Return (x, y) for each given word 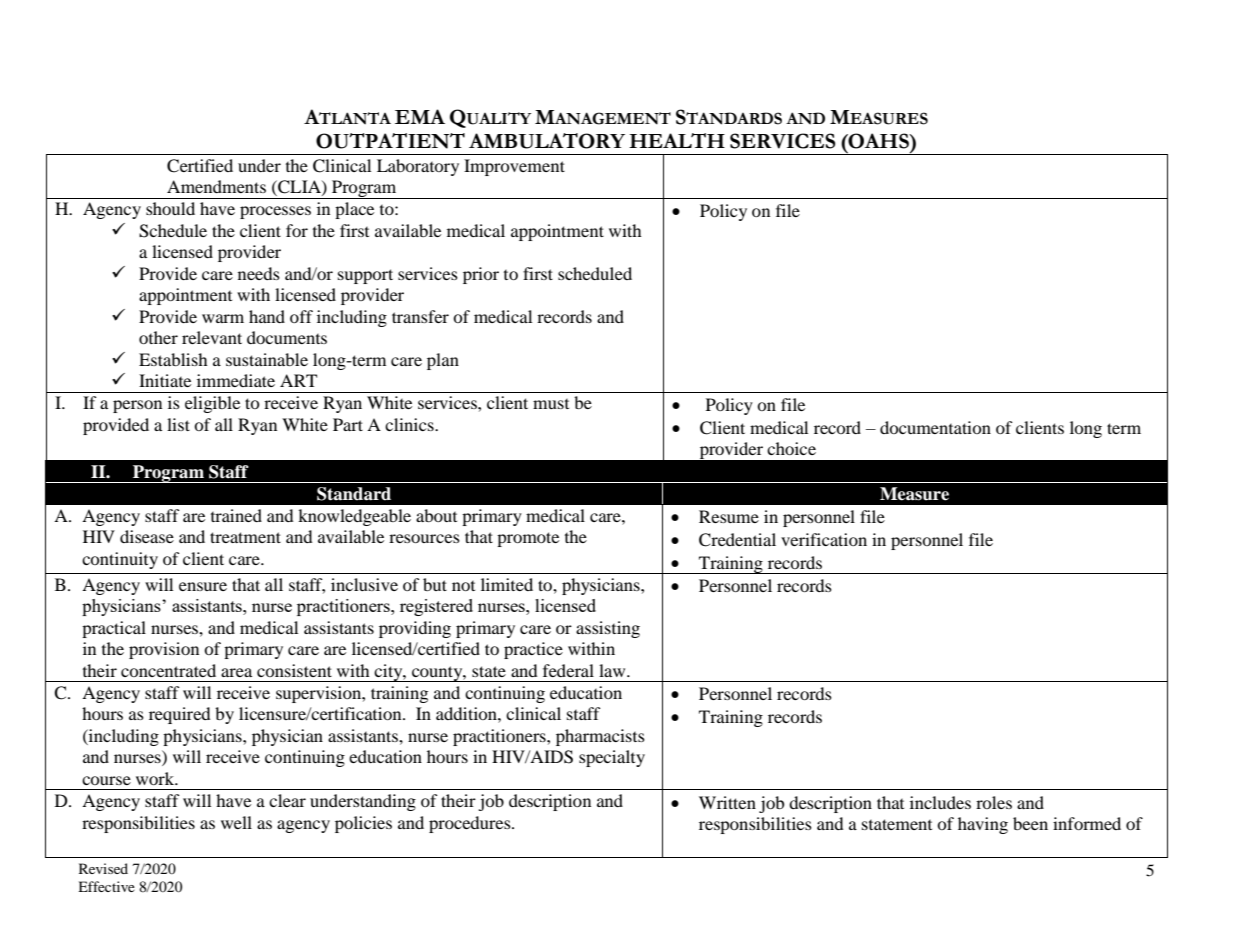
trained (236, 515)
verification (824, 539)
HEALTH (677, 140)
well (236, 822)
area (236, 672)
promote (528, 539)
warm (223, 318)
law (613, 670)
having (983, 825)
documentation (935, 427)
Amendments (216, 186)
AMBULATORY (547, 141)
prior (481, 275)
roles (994, 802)
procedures (471, 824)
